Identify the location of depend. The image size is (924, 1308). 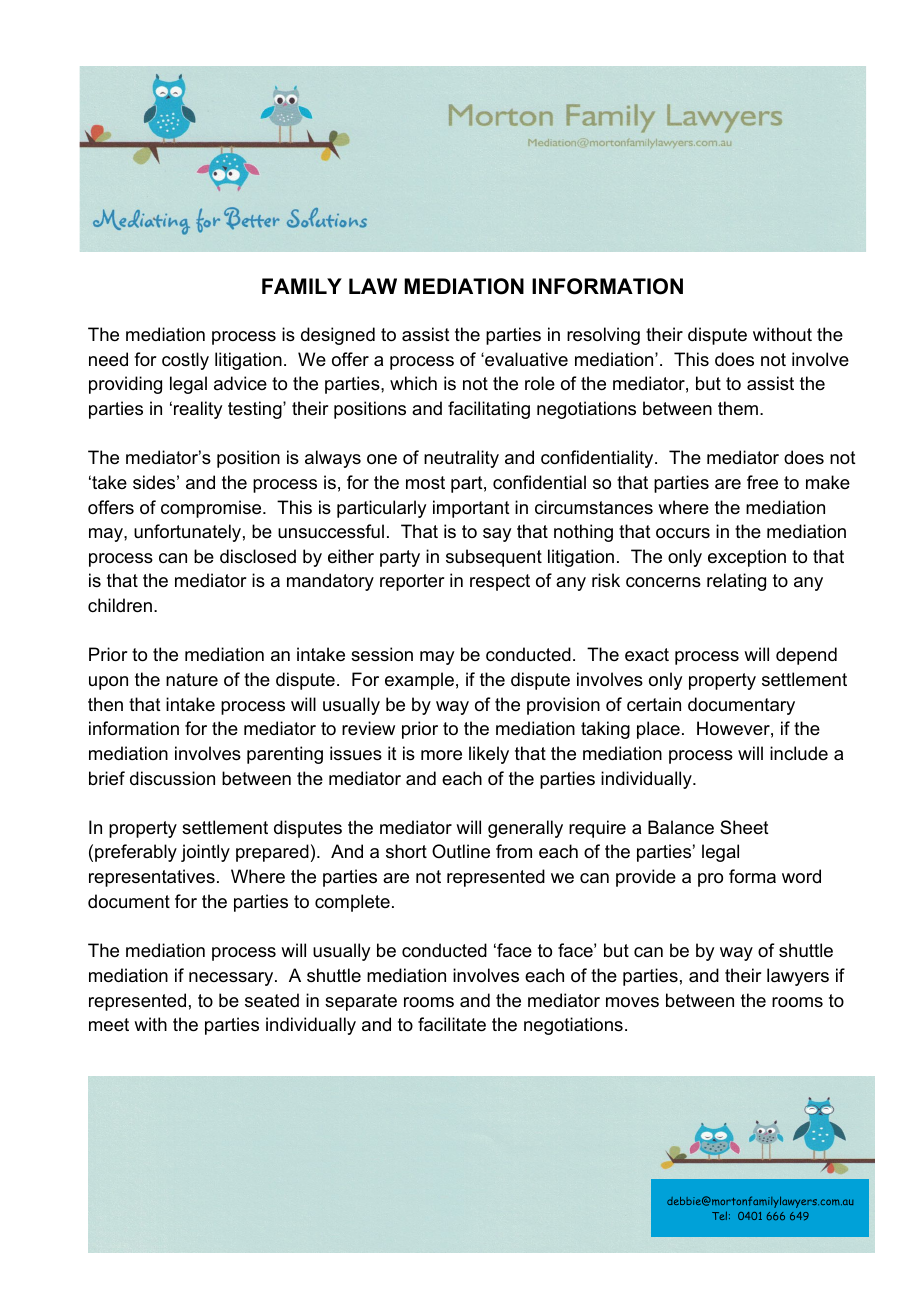
(806, 656).
